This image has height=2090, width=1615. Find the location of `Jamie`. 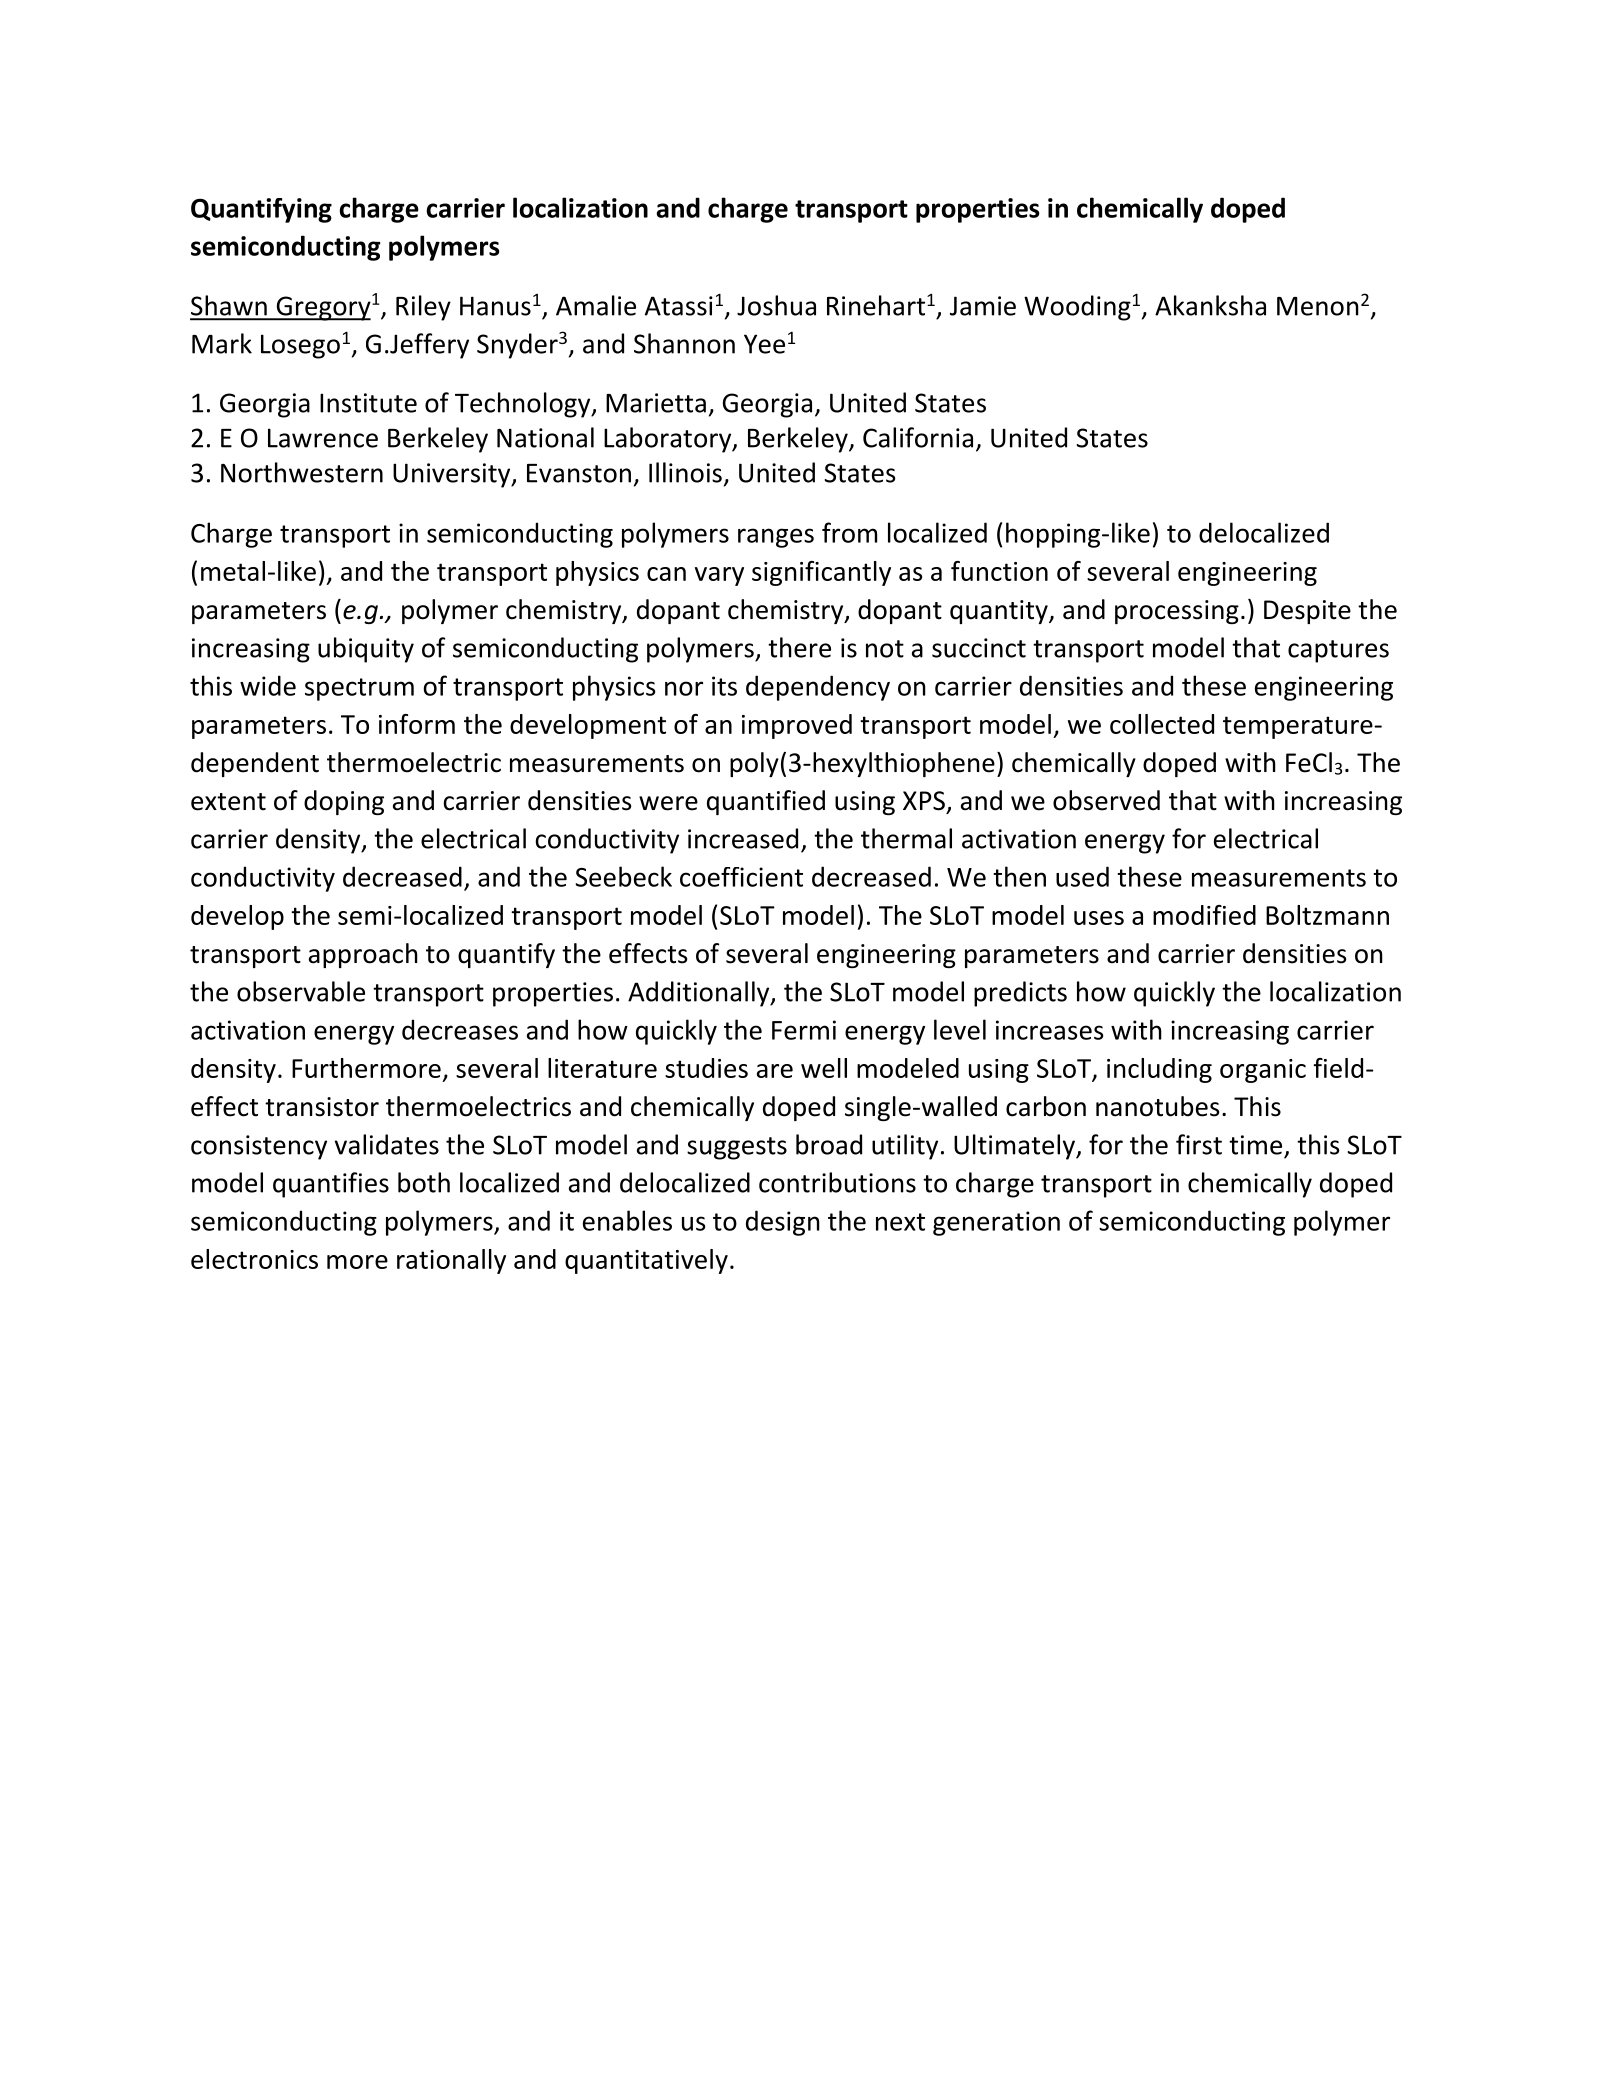

Jamie is located at coordinates (983, 306).
